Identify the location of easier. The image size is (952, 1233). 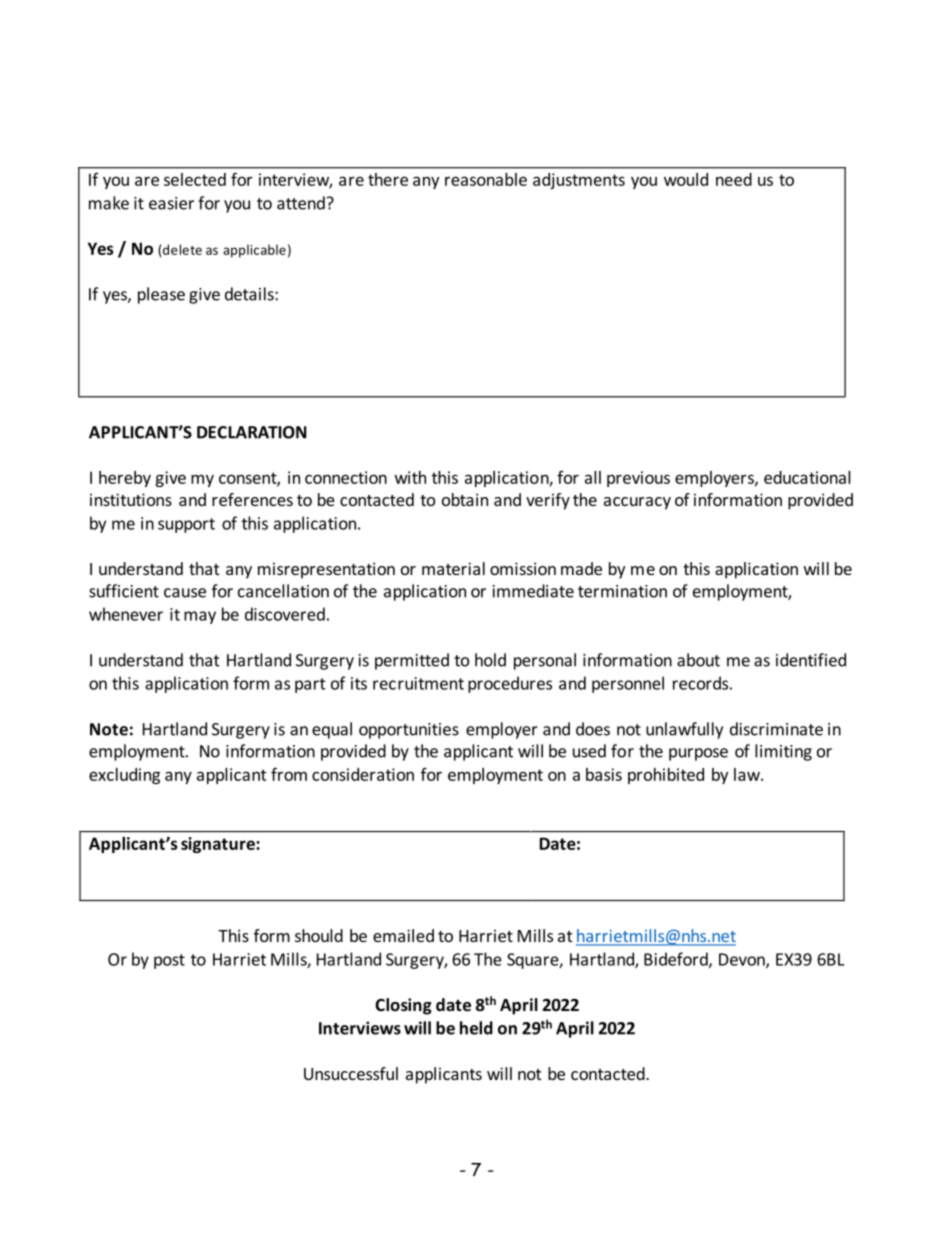
(171, 203).
